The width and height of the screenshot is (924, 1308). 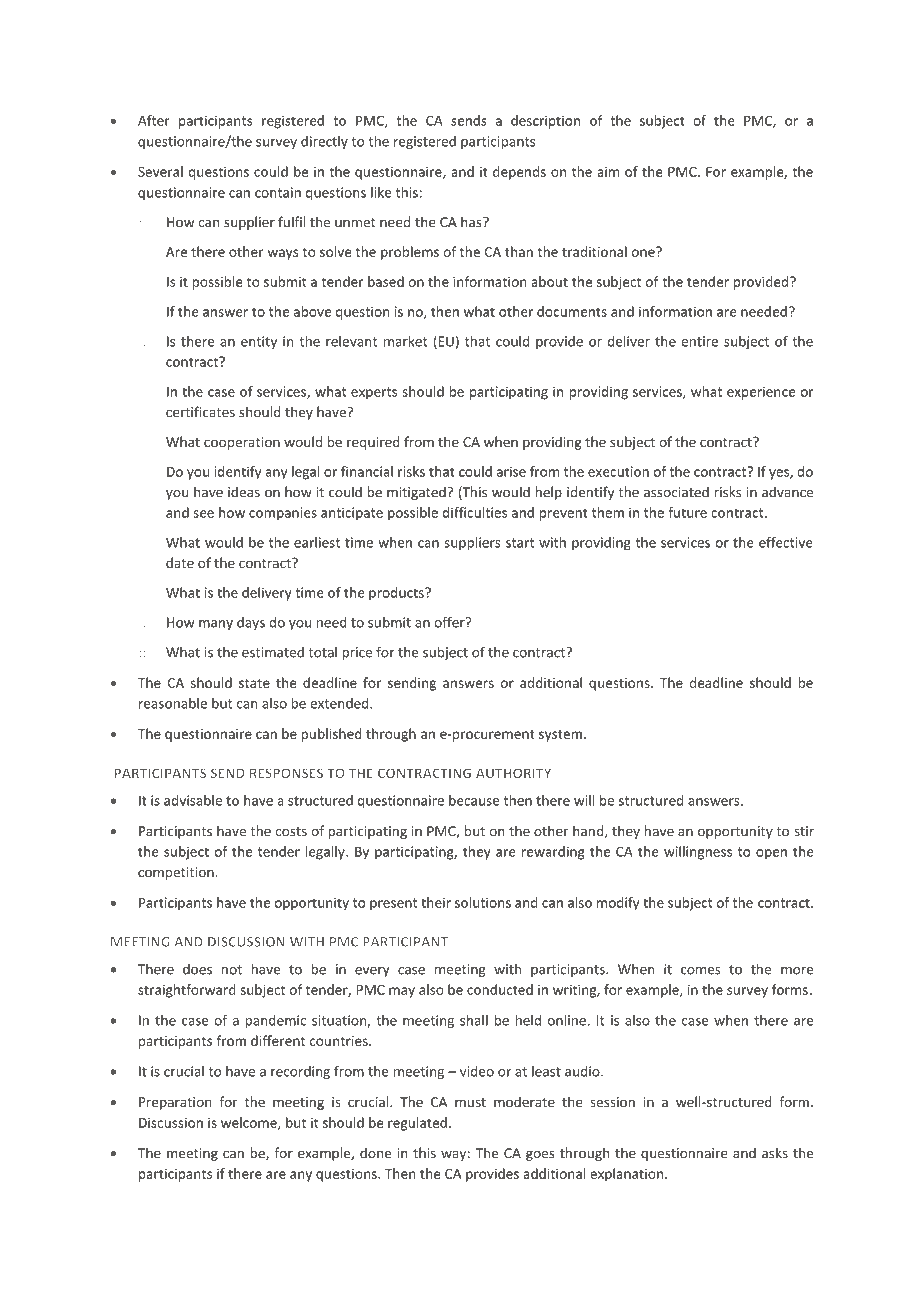 What do you see at coordinates (608, 172) in the screenshot?
I see `aim` at bounding box center [608, 172].
